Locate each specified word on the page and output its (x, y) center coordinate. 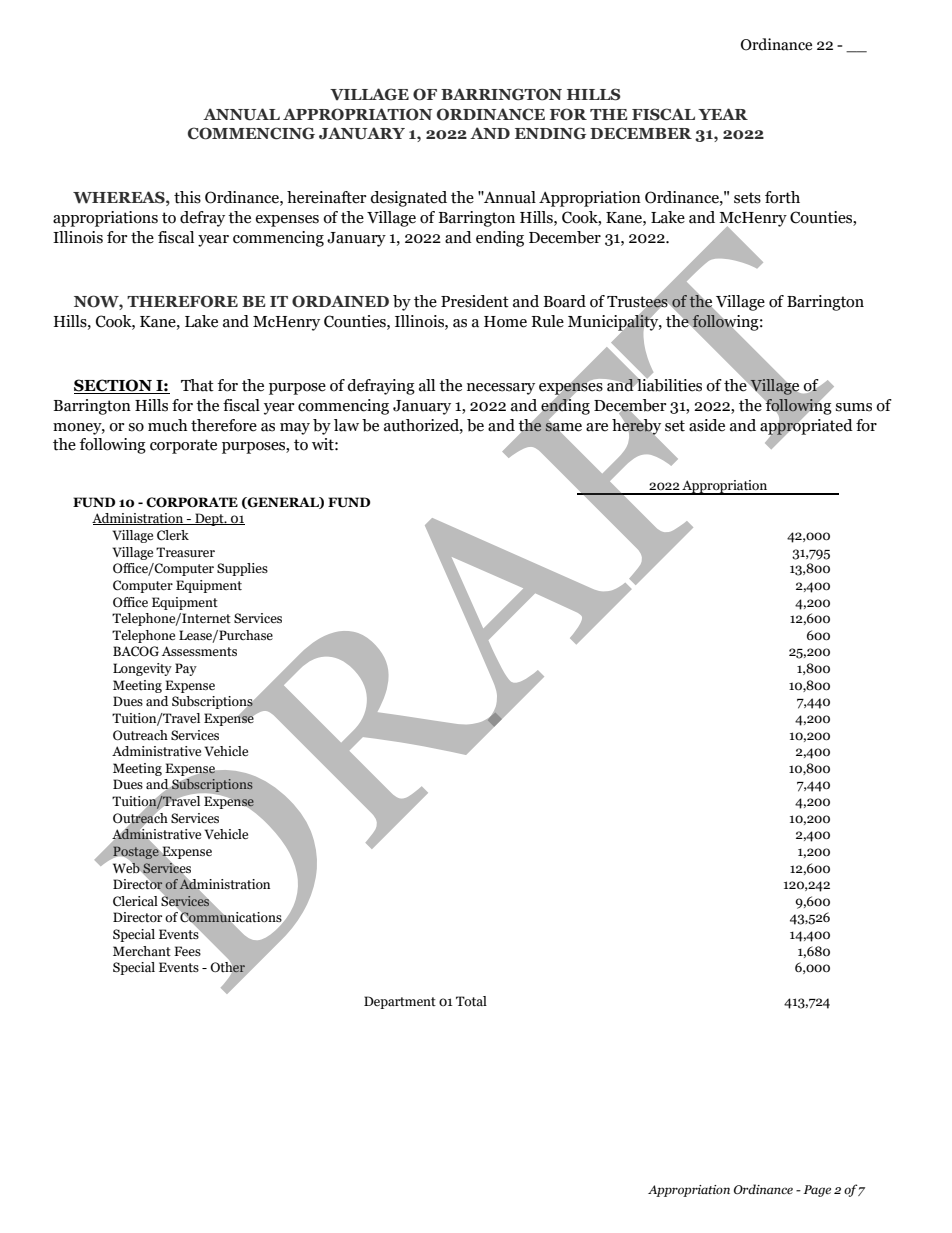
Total (471, 1001)
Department (400, 1002)
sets (747, 198)
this (187, 197)
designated (408, 199)
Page (817, 1191)
